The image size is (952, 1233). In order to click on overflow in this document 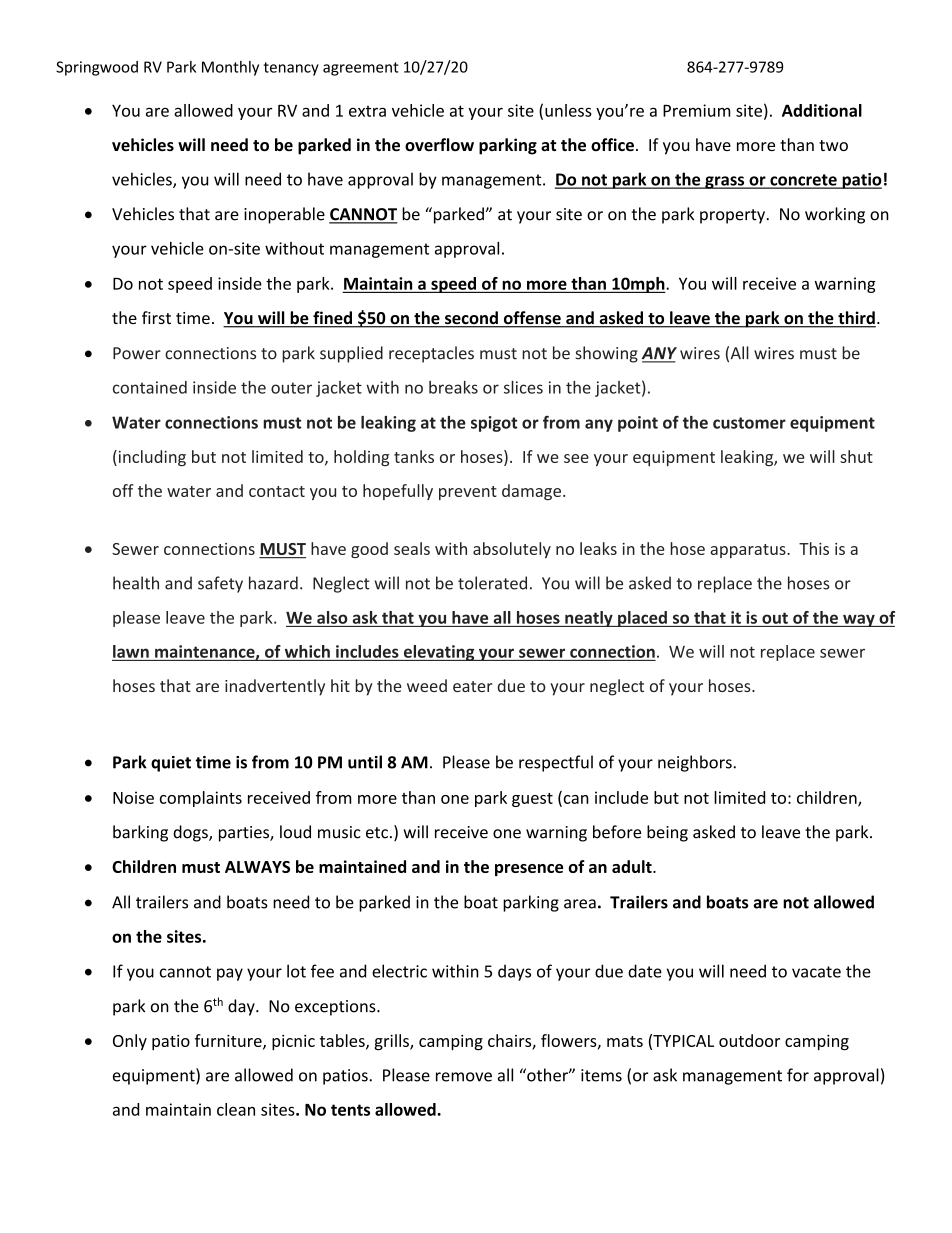, I will do `click(439, 144)`.
